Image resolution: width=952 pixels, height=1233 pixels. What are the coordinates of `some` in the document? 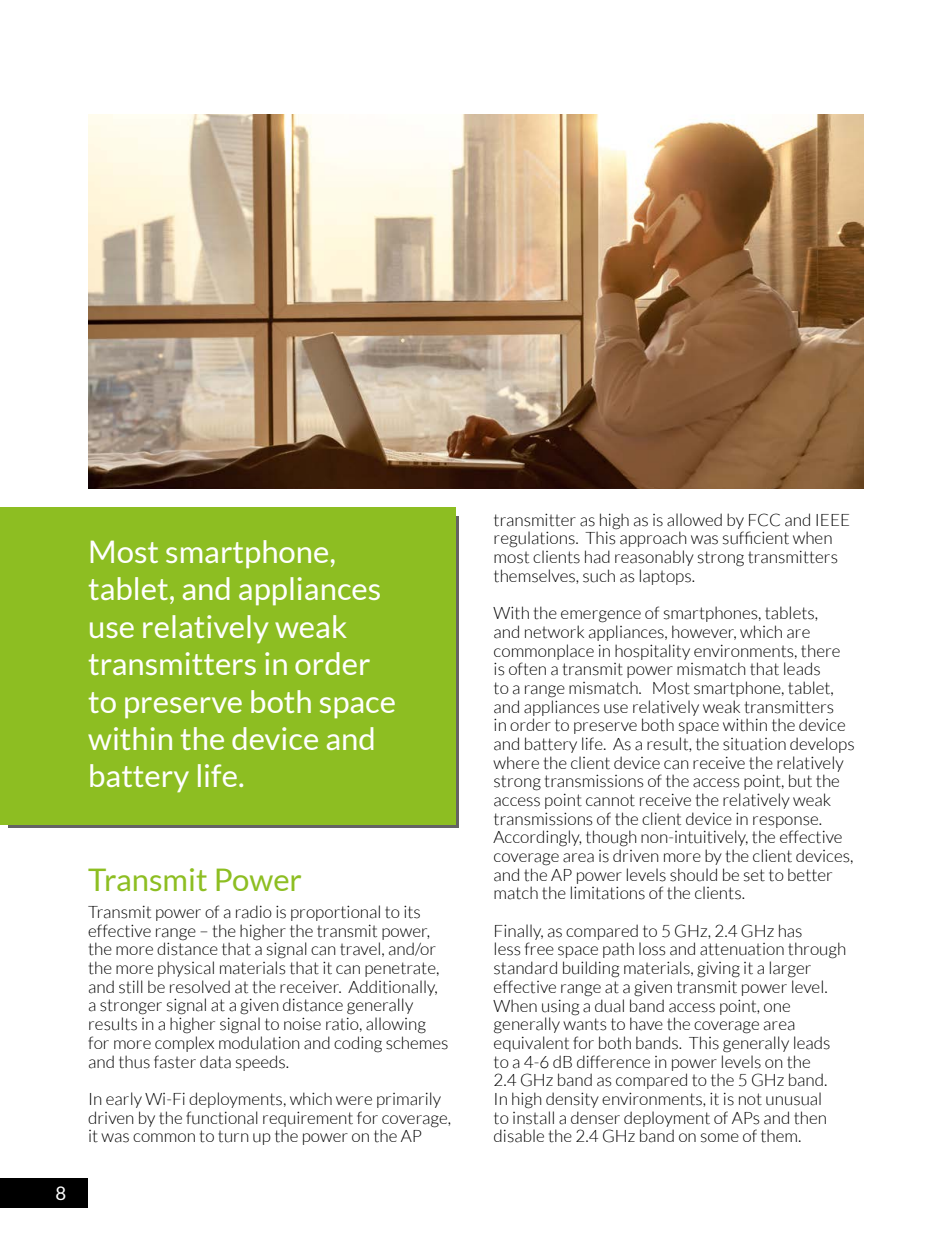 It's located at (720, 1138).
